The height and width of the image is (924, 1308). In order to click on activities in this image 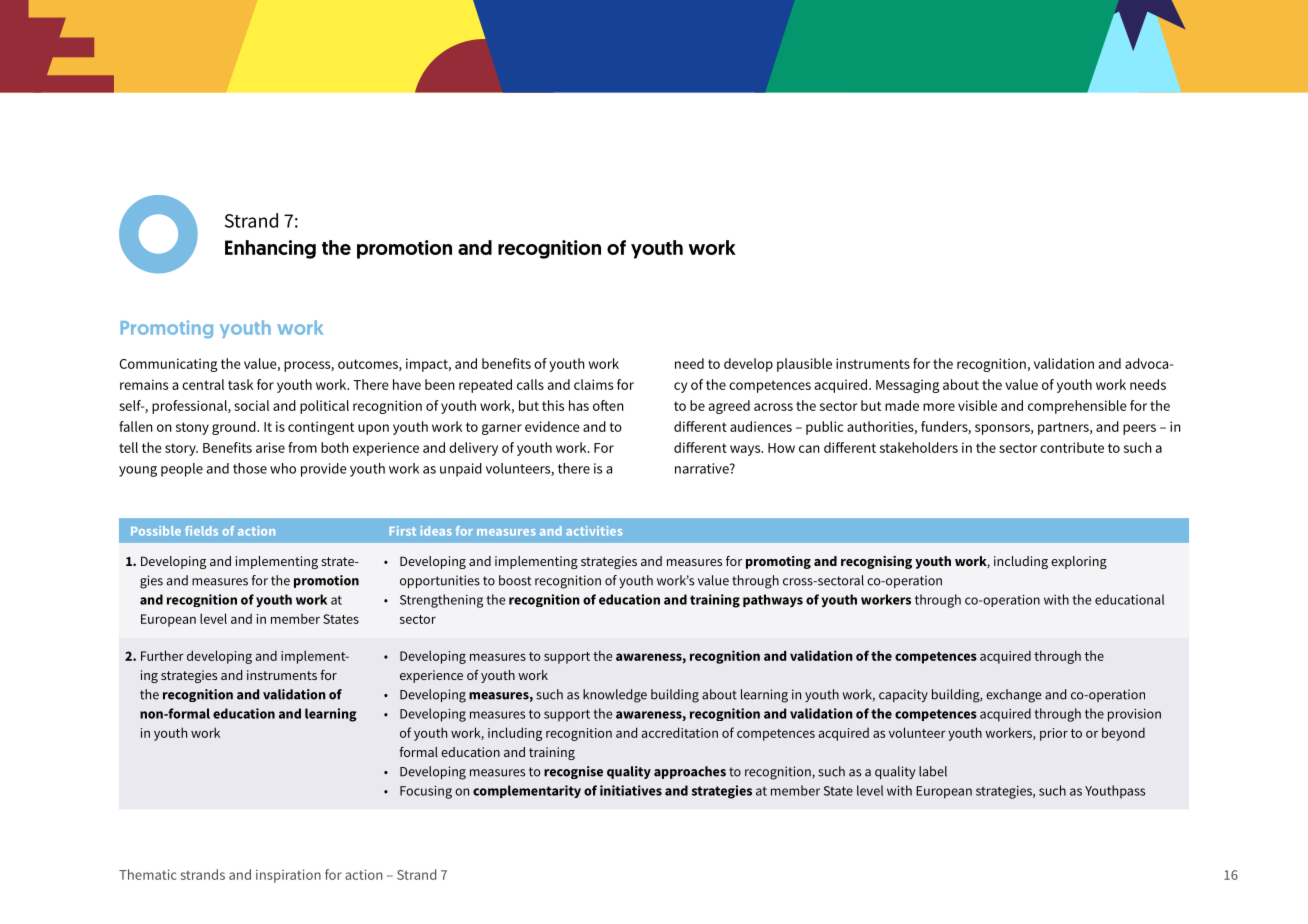, I will do `click(594, 531)`.
